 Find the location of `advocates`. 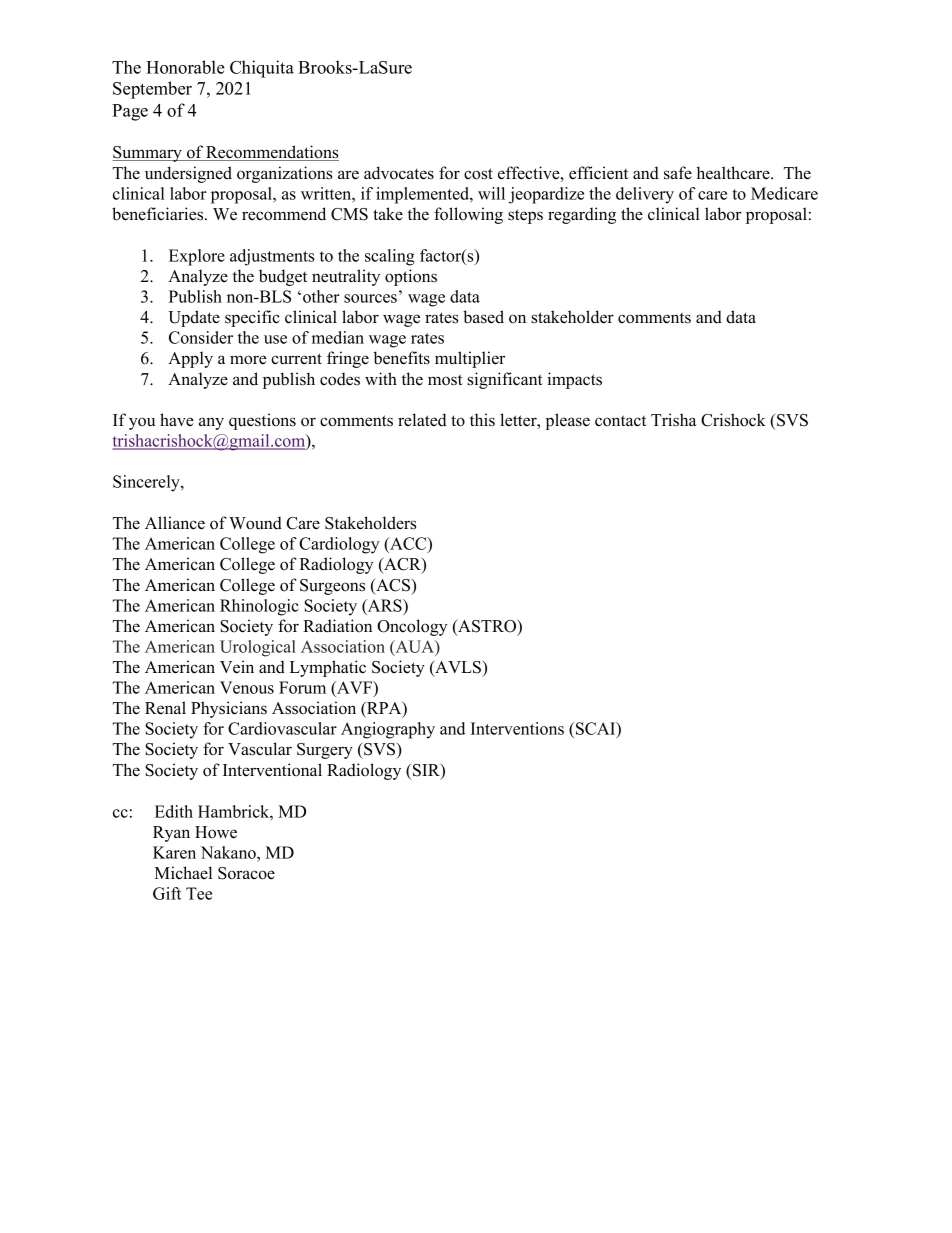

advocates is located at coordinates (399, 173).
